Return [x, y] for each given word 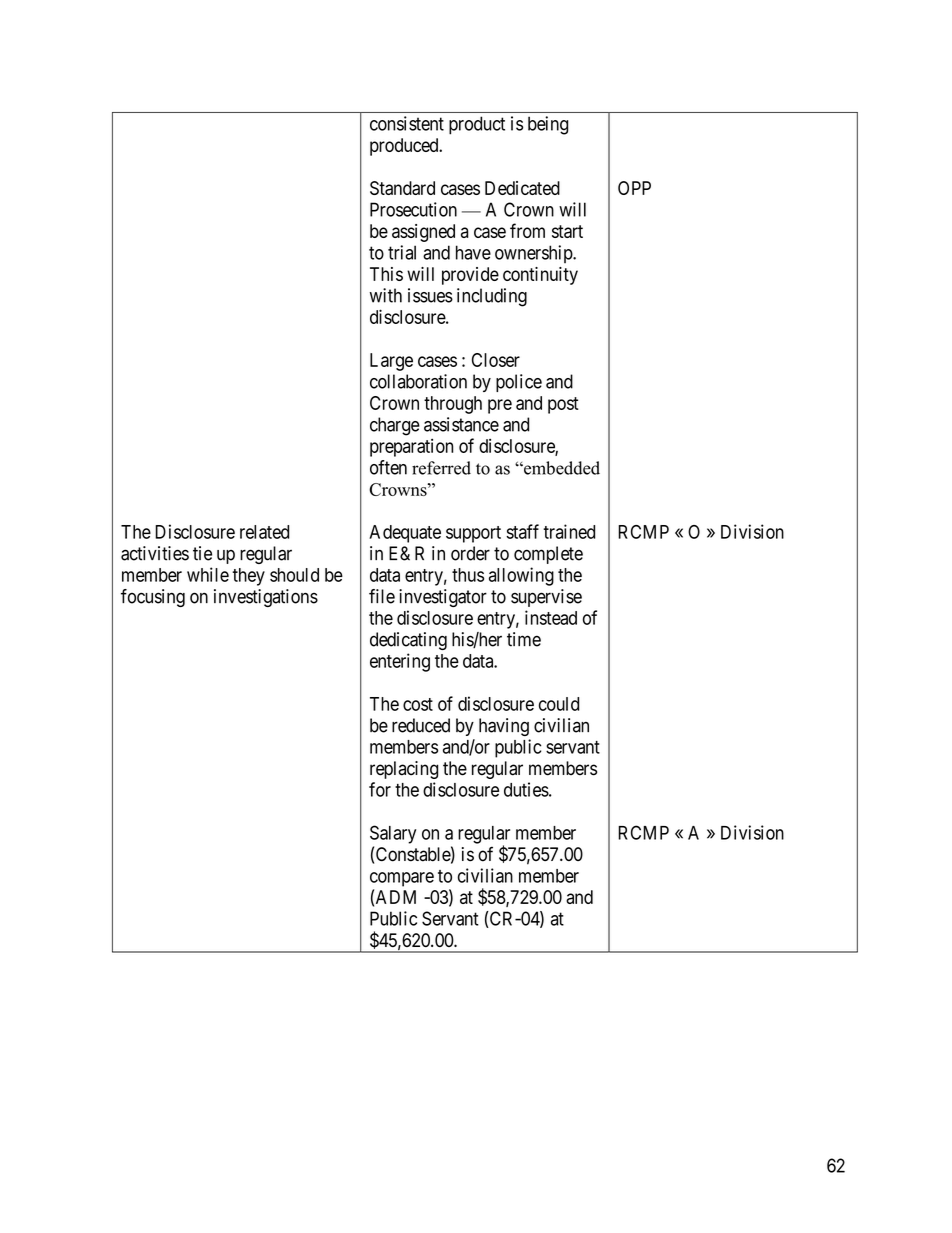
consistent [407, 123]
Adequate [405, 534]
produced [405, 147]
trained [569, 531]
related [264, 532]
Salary [393, 834]
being [548, 125]
